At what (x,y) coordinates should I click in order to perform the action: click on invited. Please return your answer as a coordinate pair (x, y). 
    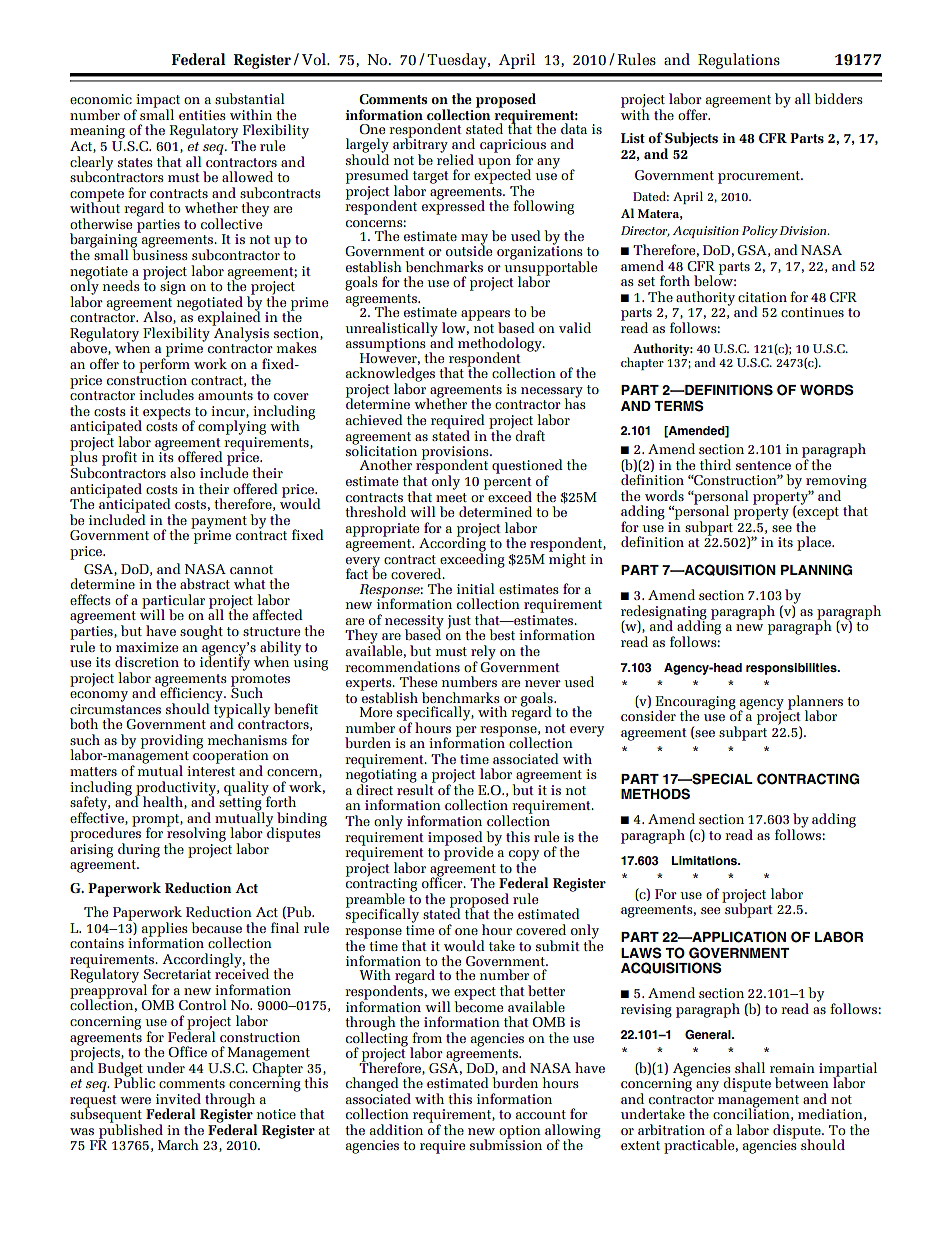
    Looking at the image, I should click on (178, 1098).
